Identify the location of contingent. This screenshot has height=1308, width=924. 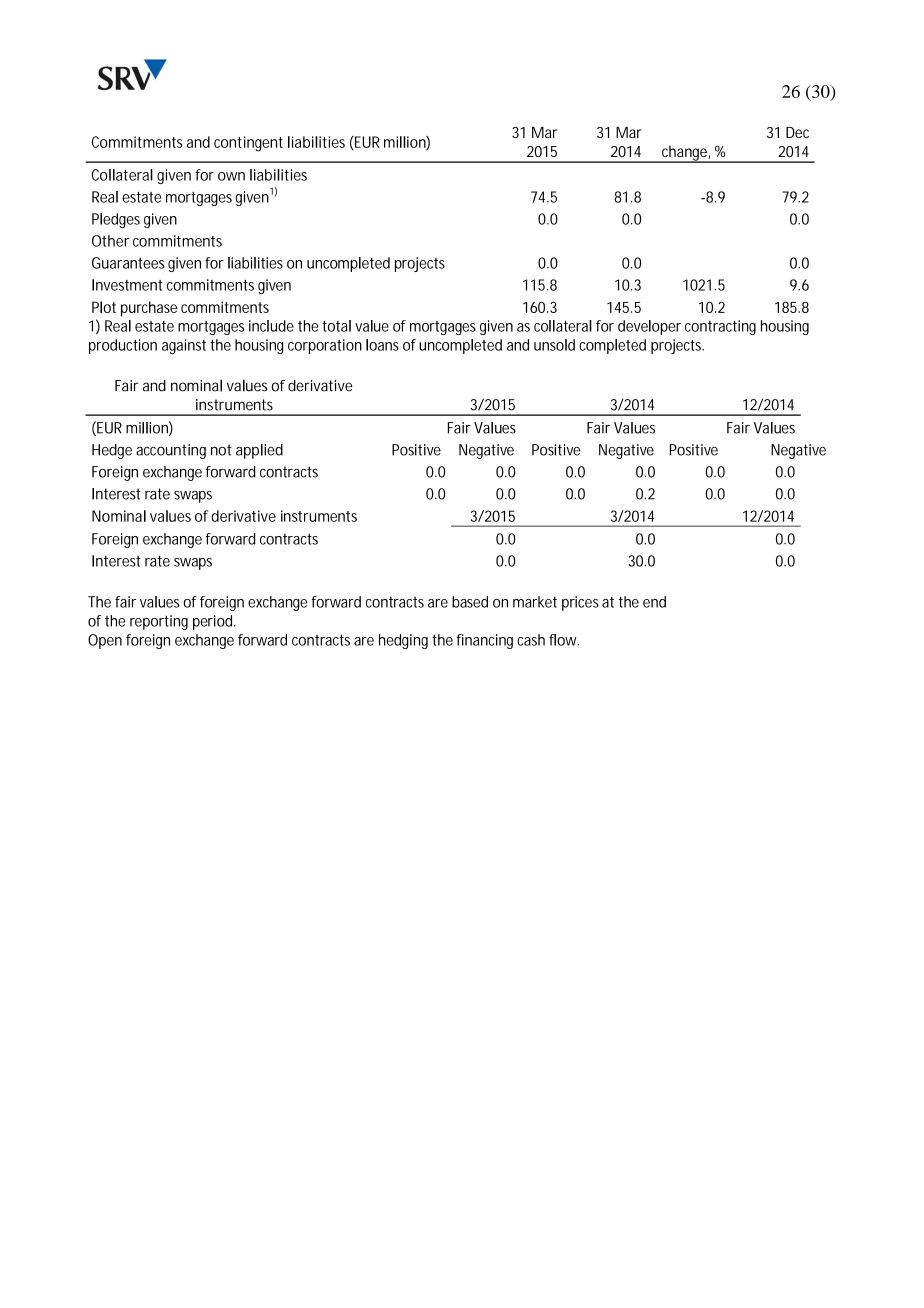
(248, 144).
